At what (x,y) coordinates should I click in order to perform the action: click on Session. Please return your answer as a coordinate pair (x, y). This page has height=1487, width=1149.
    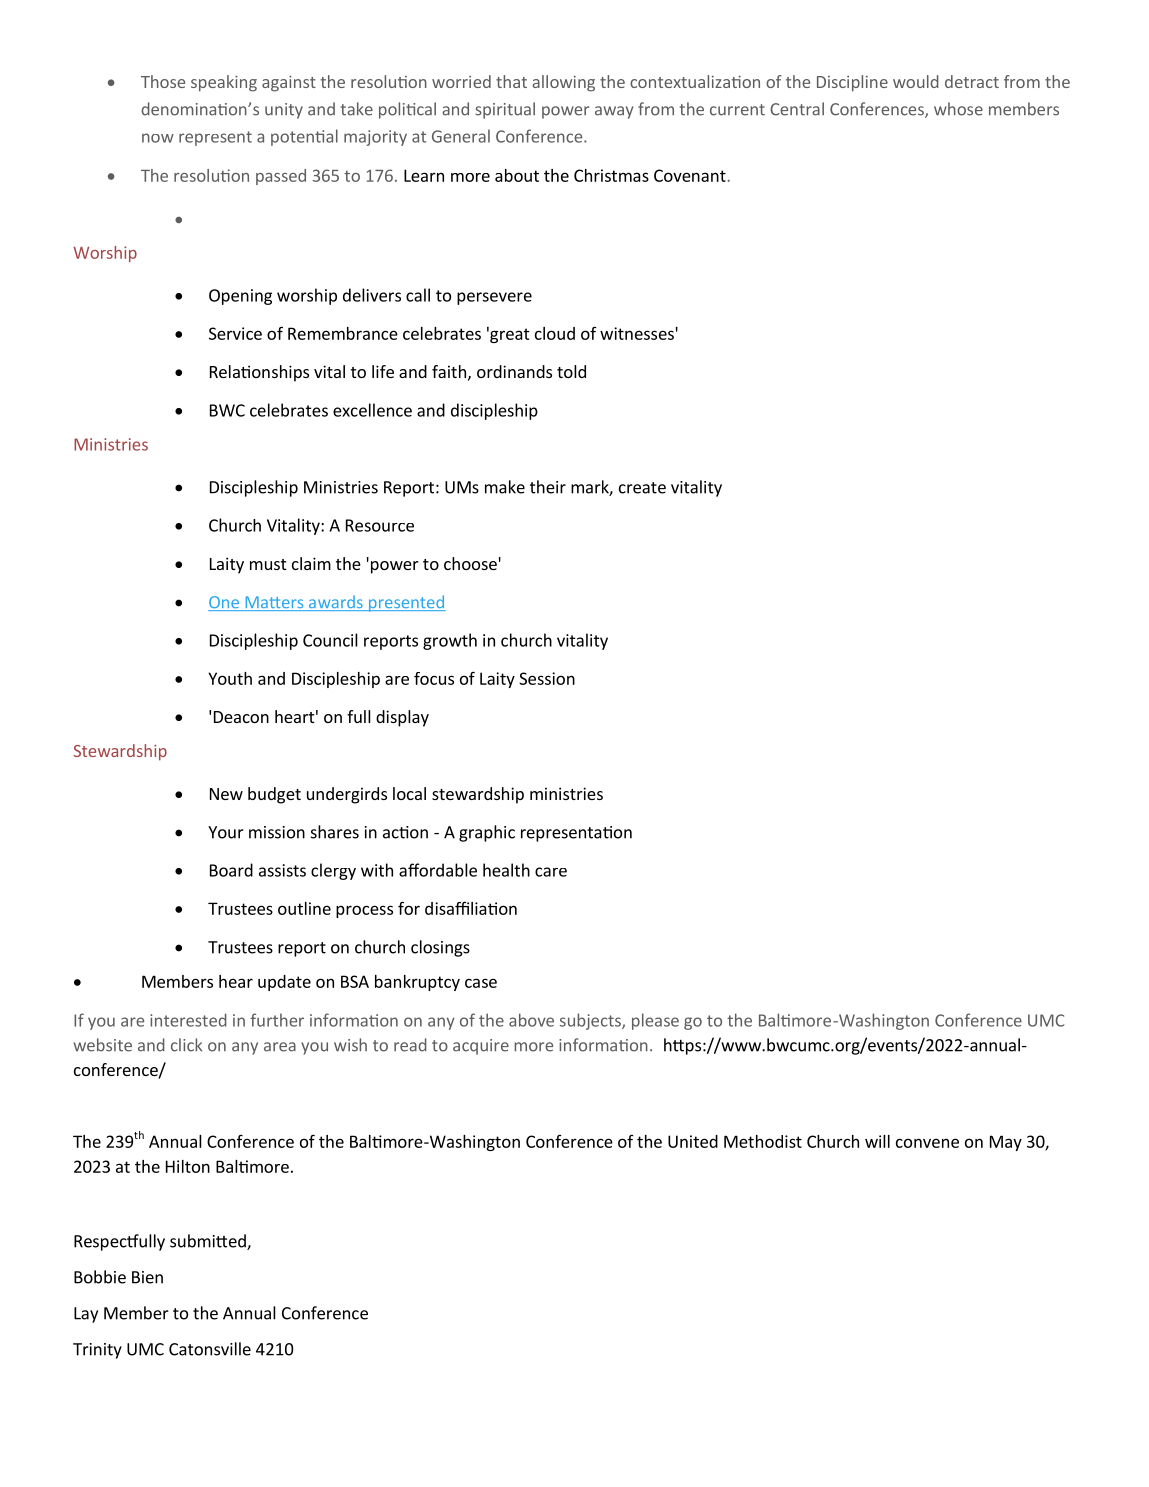
    Looking at the image, I should click on (547, 678).
